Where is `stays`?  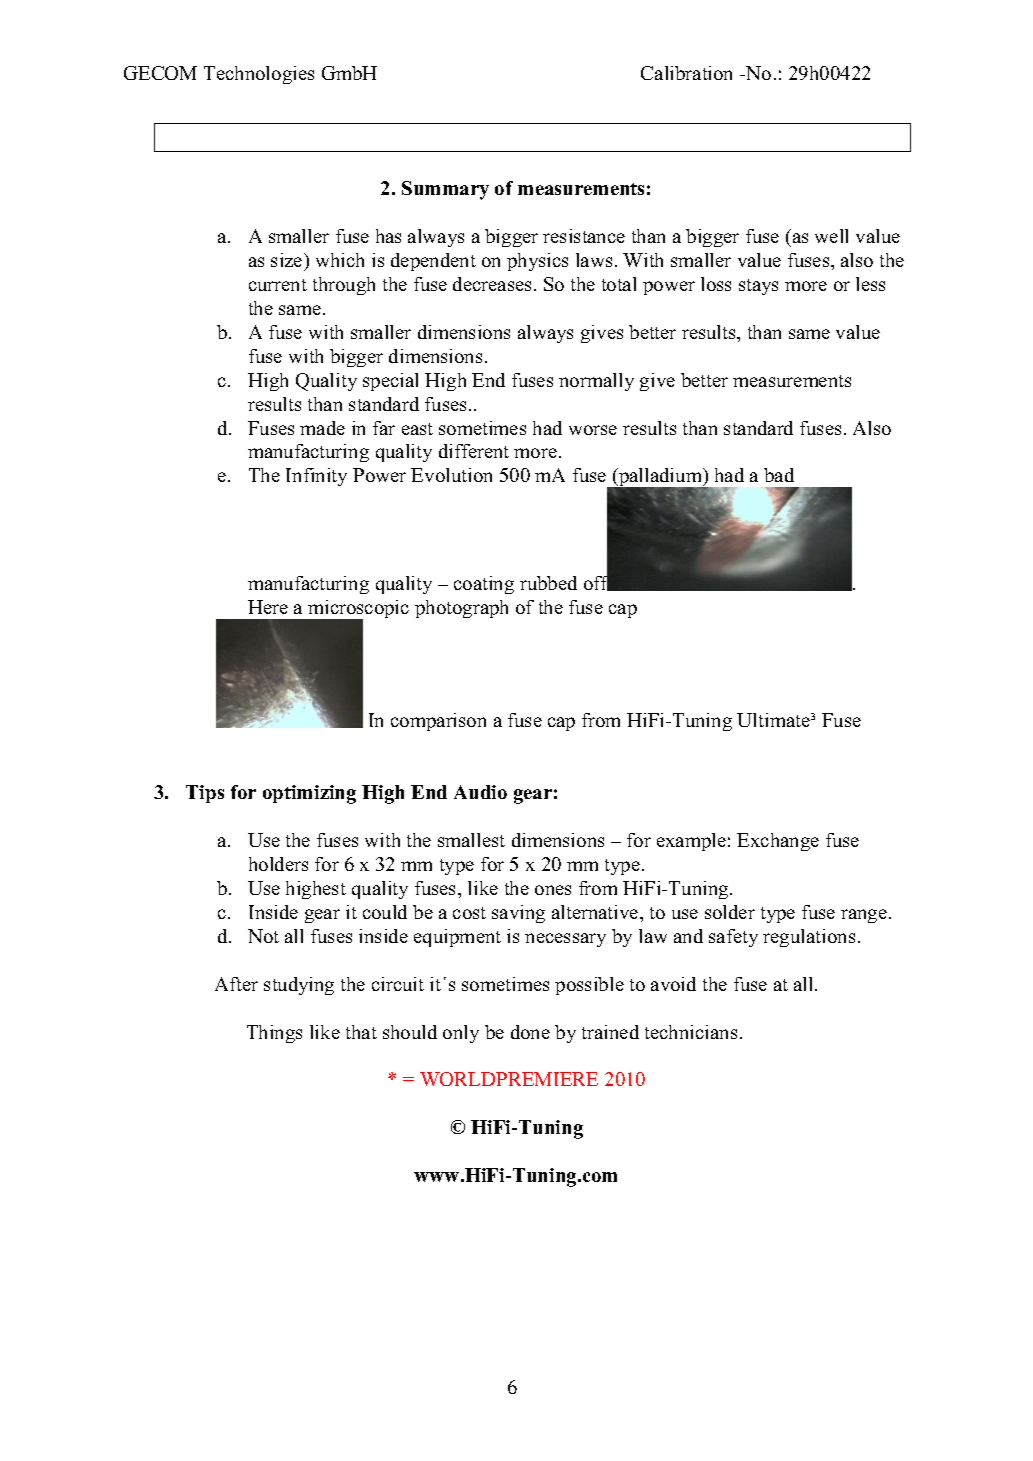 stays is located at coordinates (758, 287).
